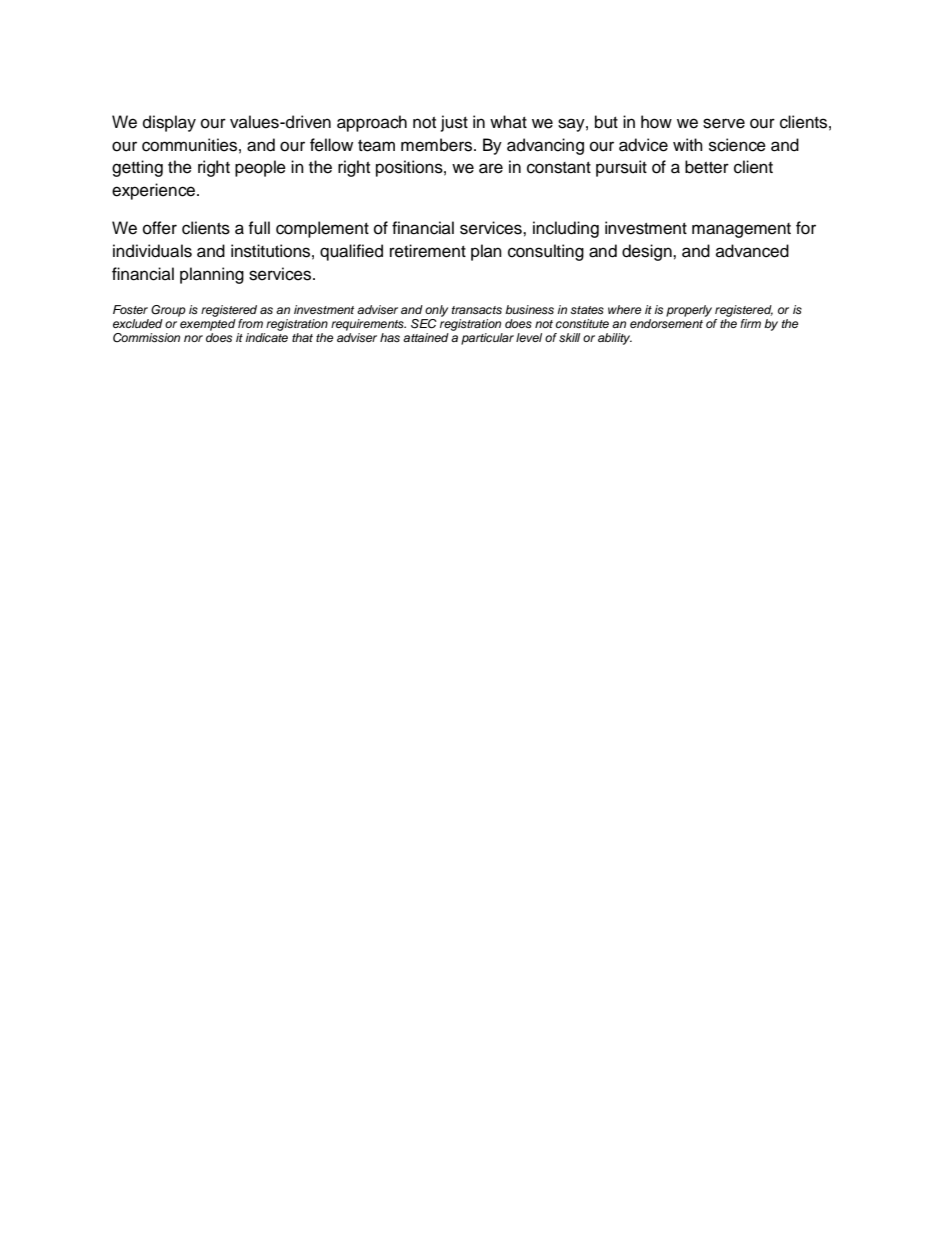 This page has height=1233, width=952. What do you see at coordinates (752, 251) in the page?
I see `advanced` at bounding box center [752, 251].
